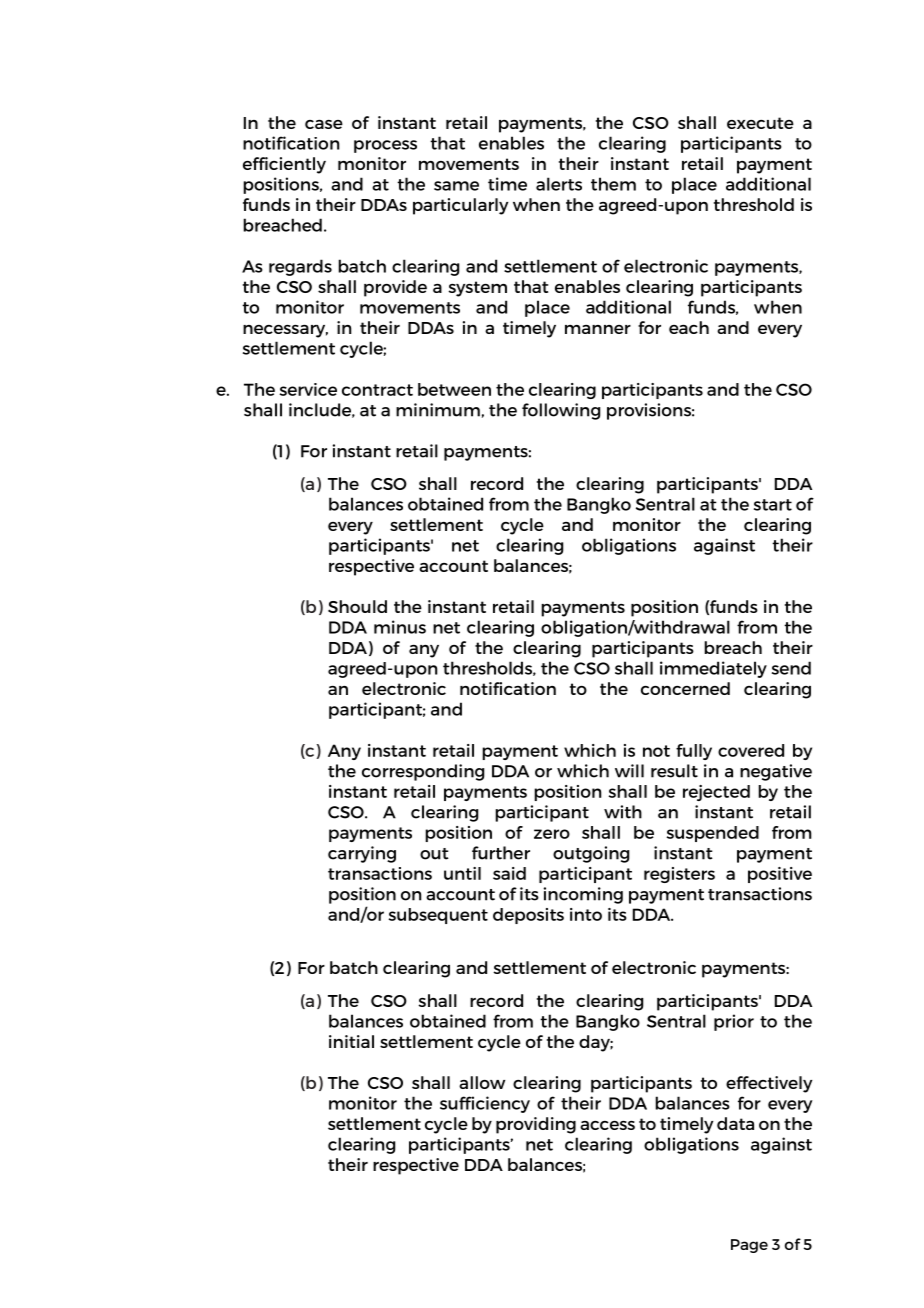 Image resolution: width=924 pixels, height=1308 pixels. I want to click on will, so click(629, 771).
